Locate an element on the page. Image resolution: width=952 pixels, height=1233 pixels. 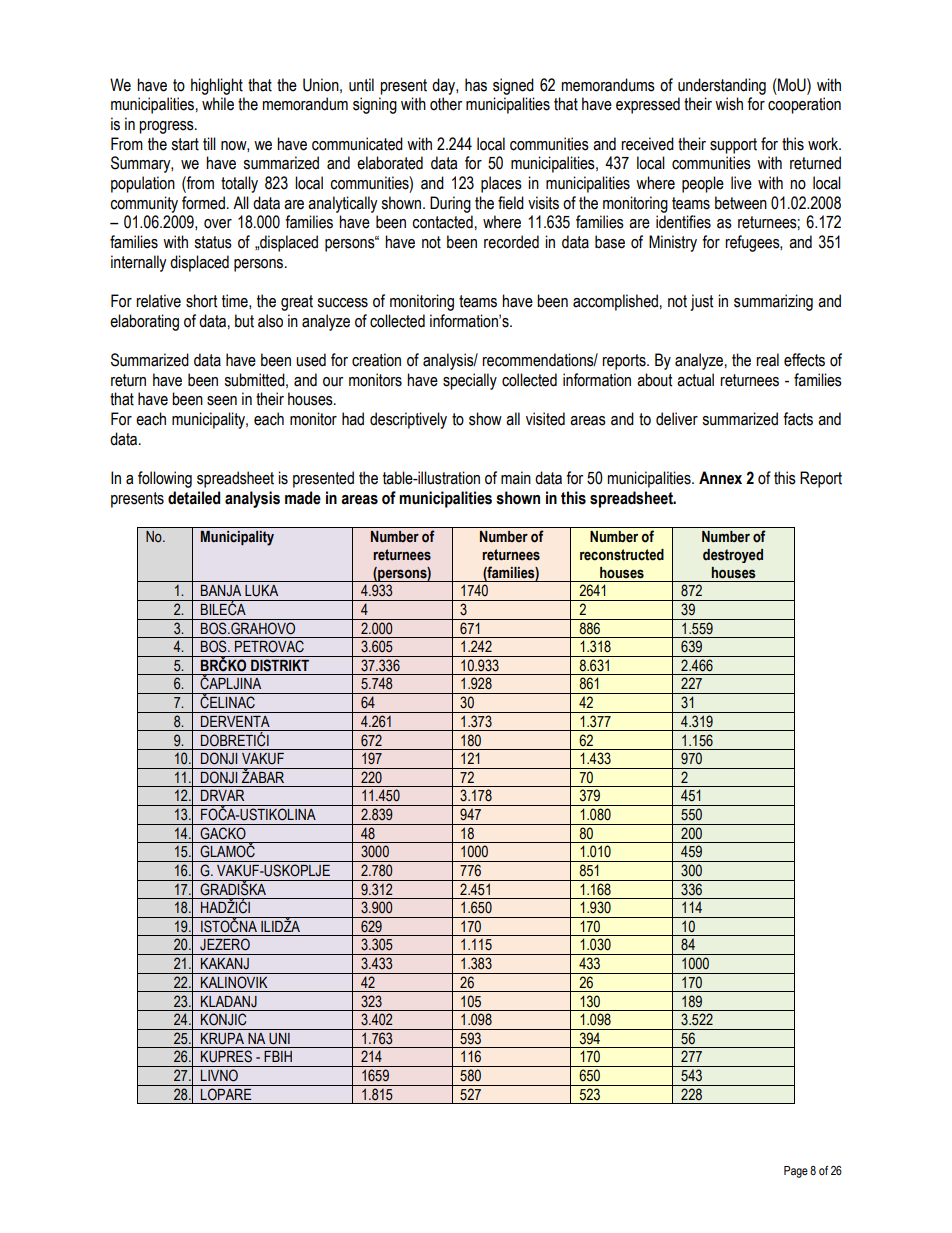
following is located at coordinates (165, 479).
